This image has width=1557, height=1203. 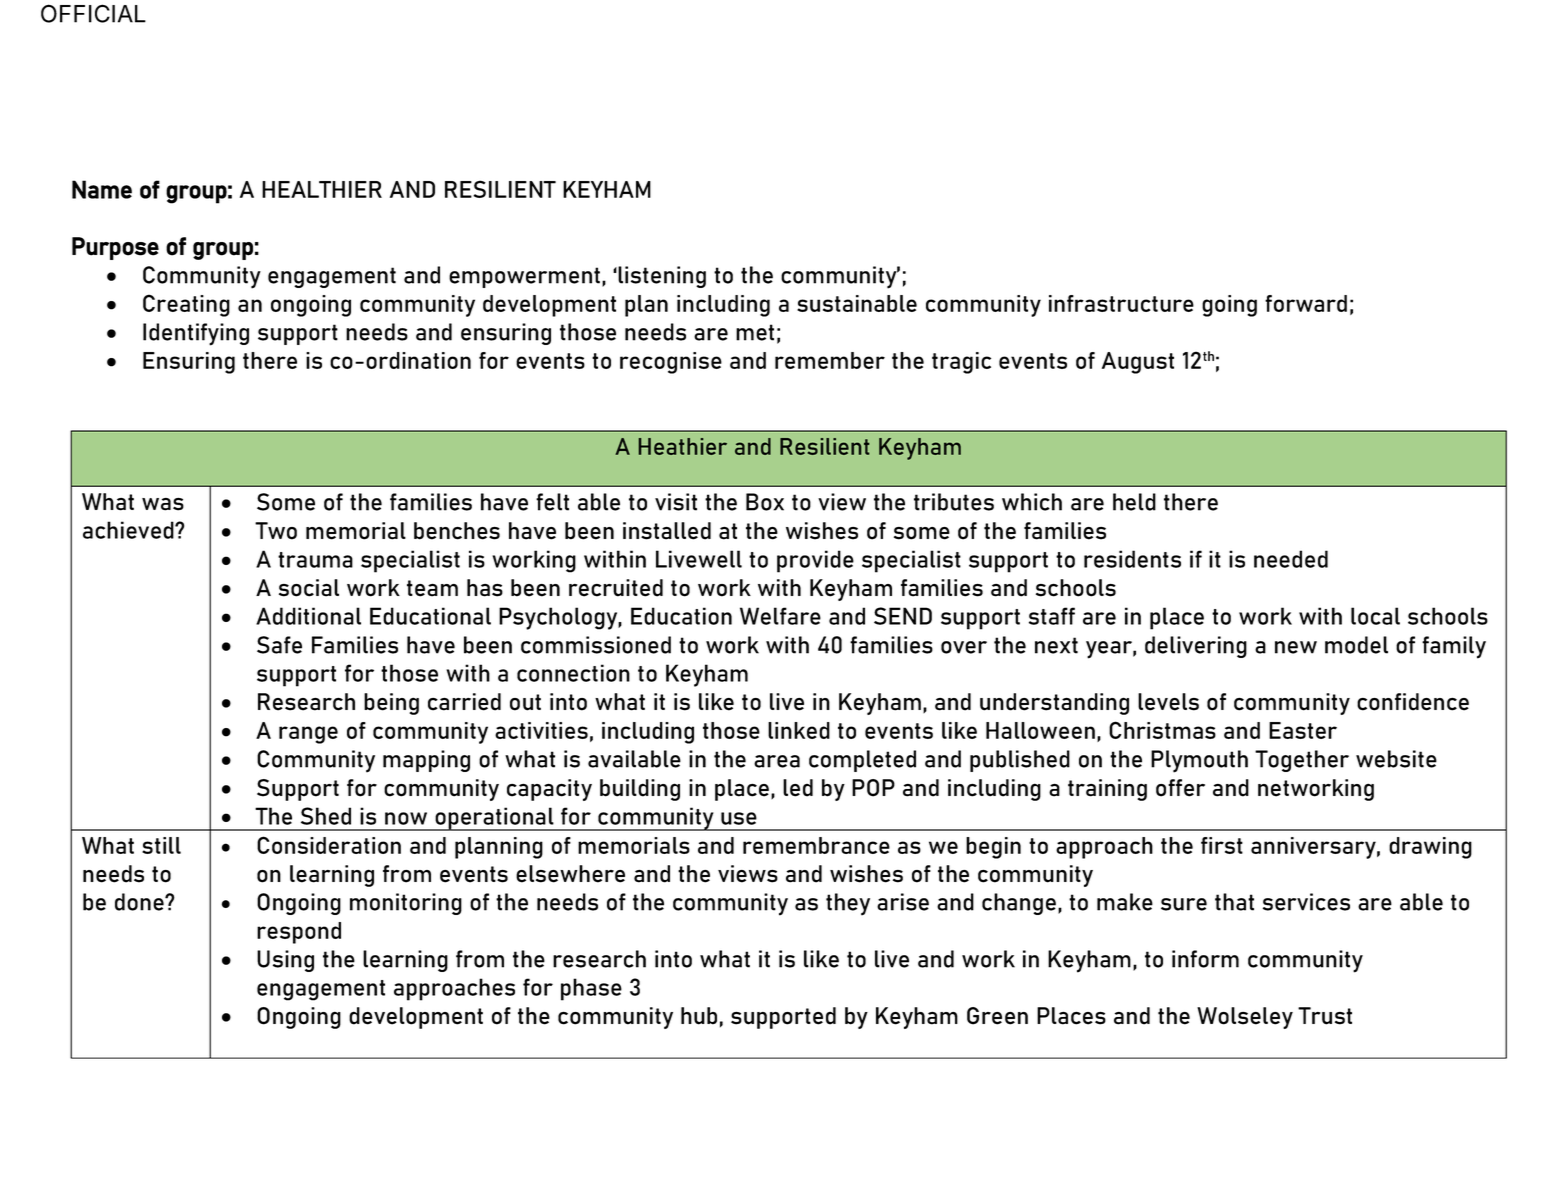 What do you see at coordinates (1138, 363) in the image?
I see `August` at bounding box center [1138, 363].
